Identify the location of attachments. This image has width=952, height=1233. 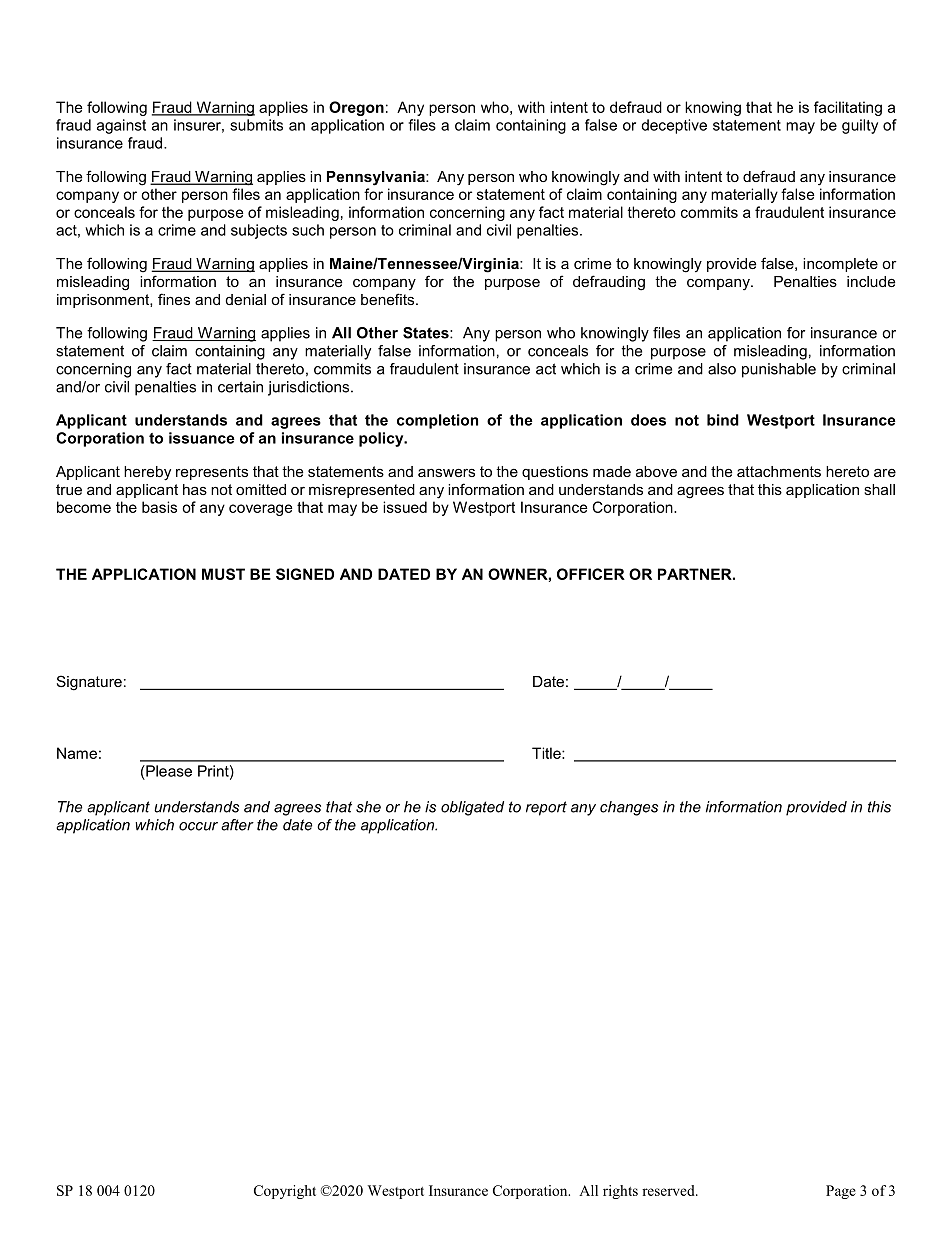
(779, 471).
